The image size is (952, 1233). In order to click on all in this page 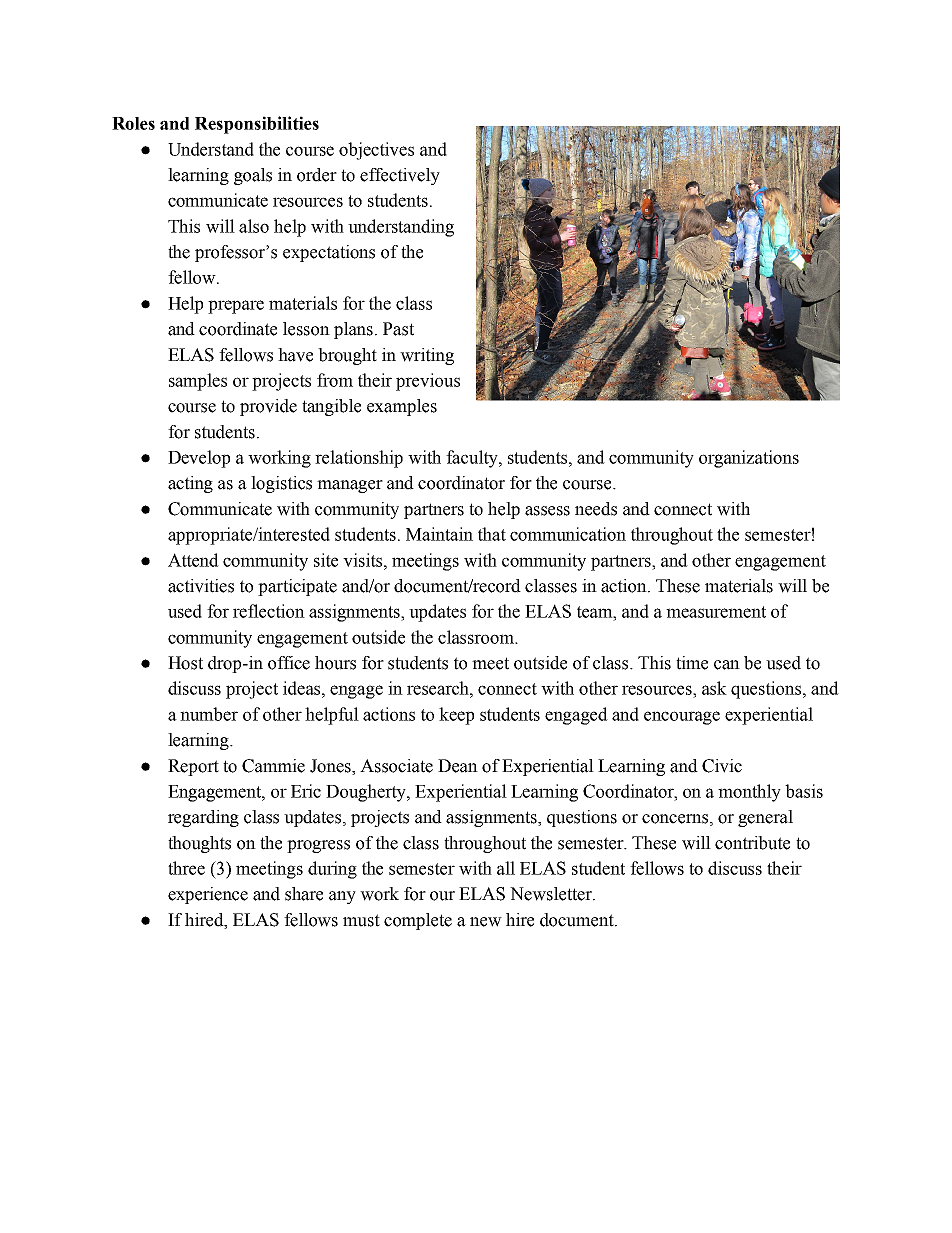, I will do `click(506, 868)`.
